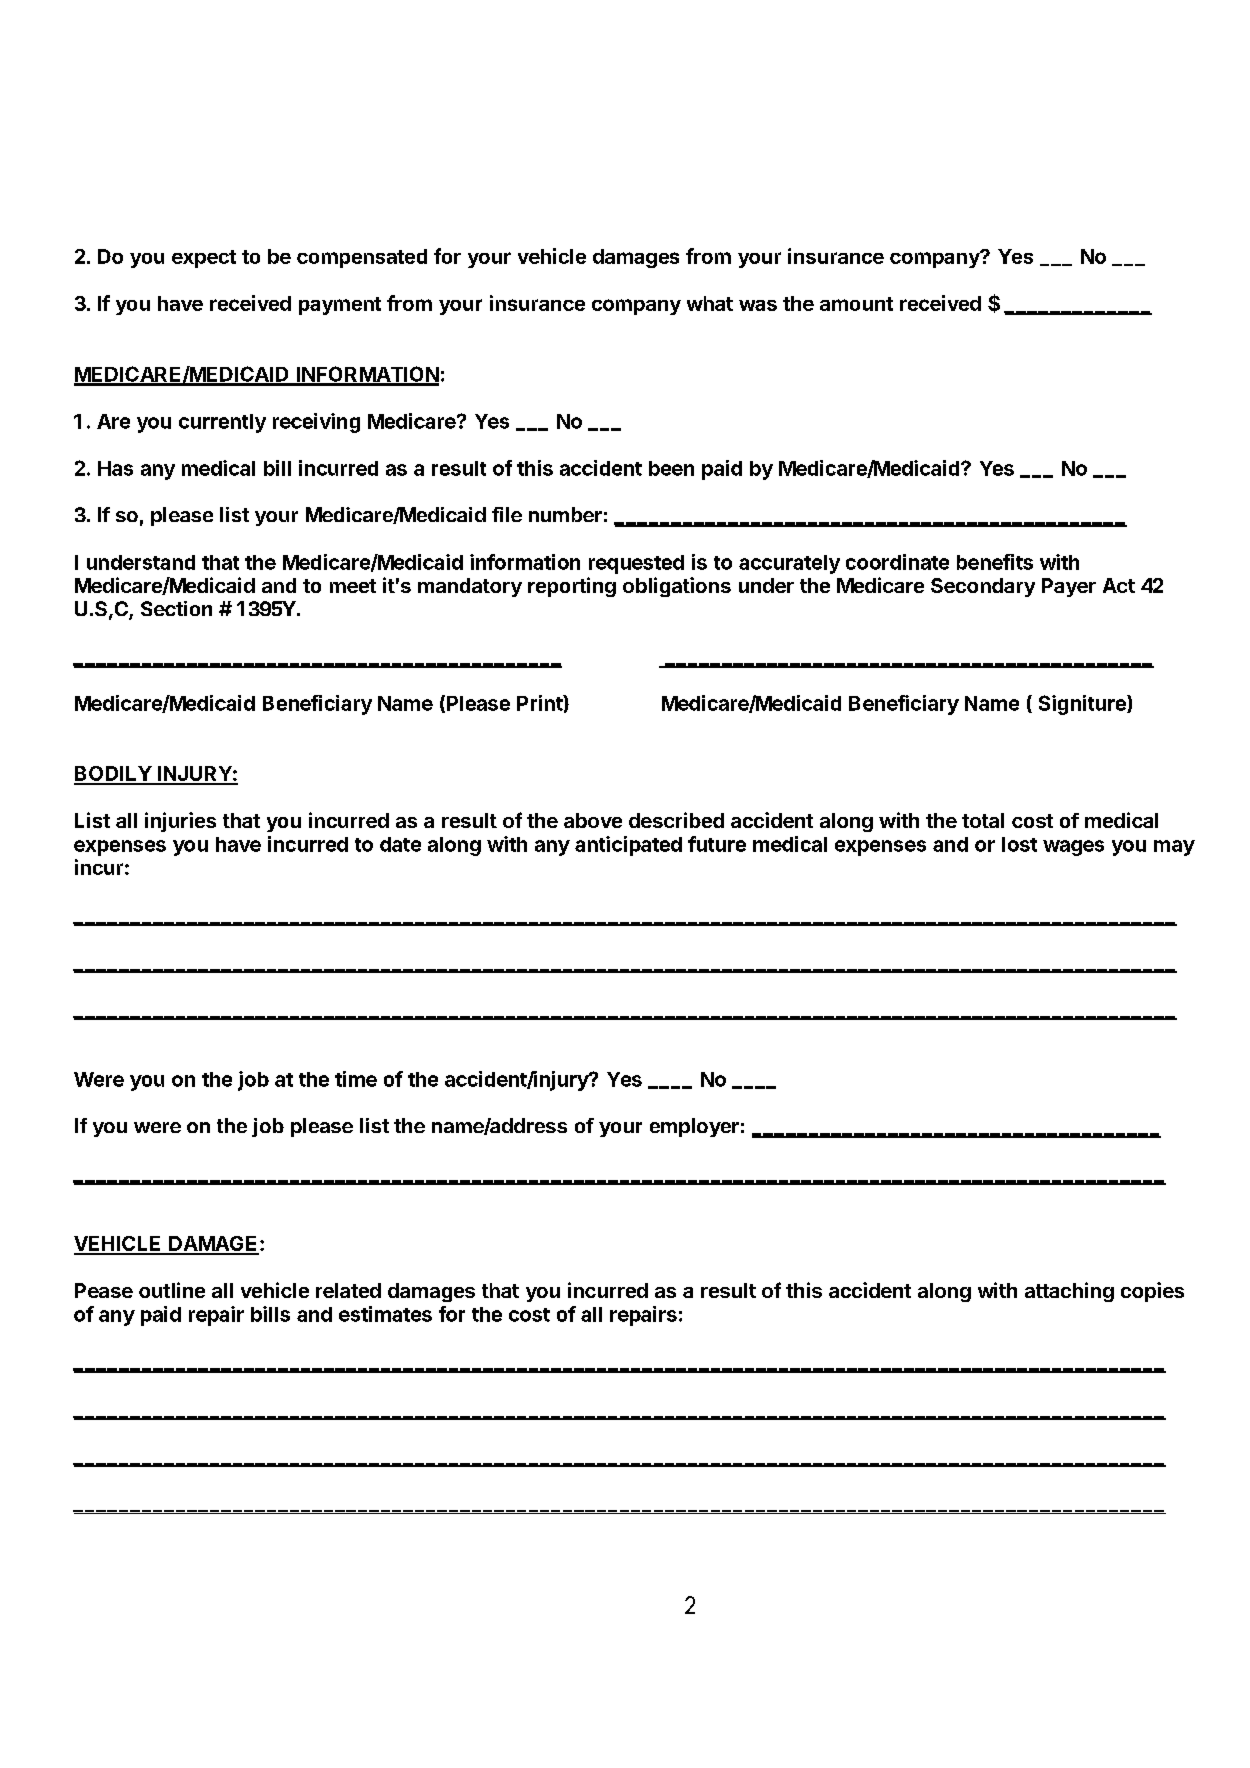  What do you see at coordinates (710, 303) in the image?
I see `what` at bounding box center [710, 303].
